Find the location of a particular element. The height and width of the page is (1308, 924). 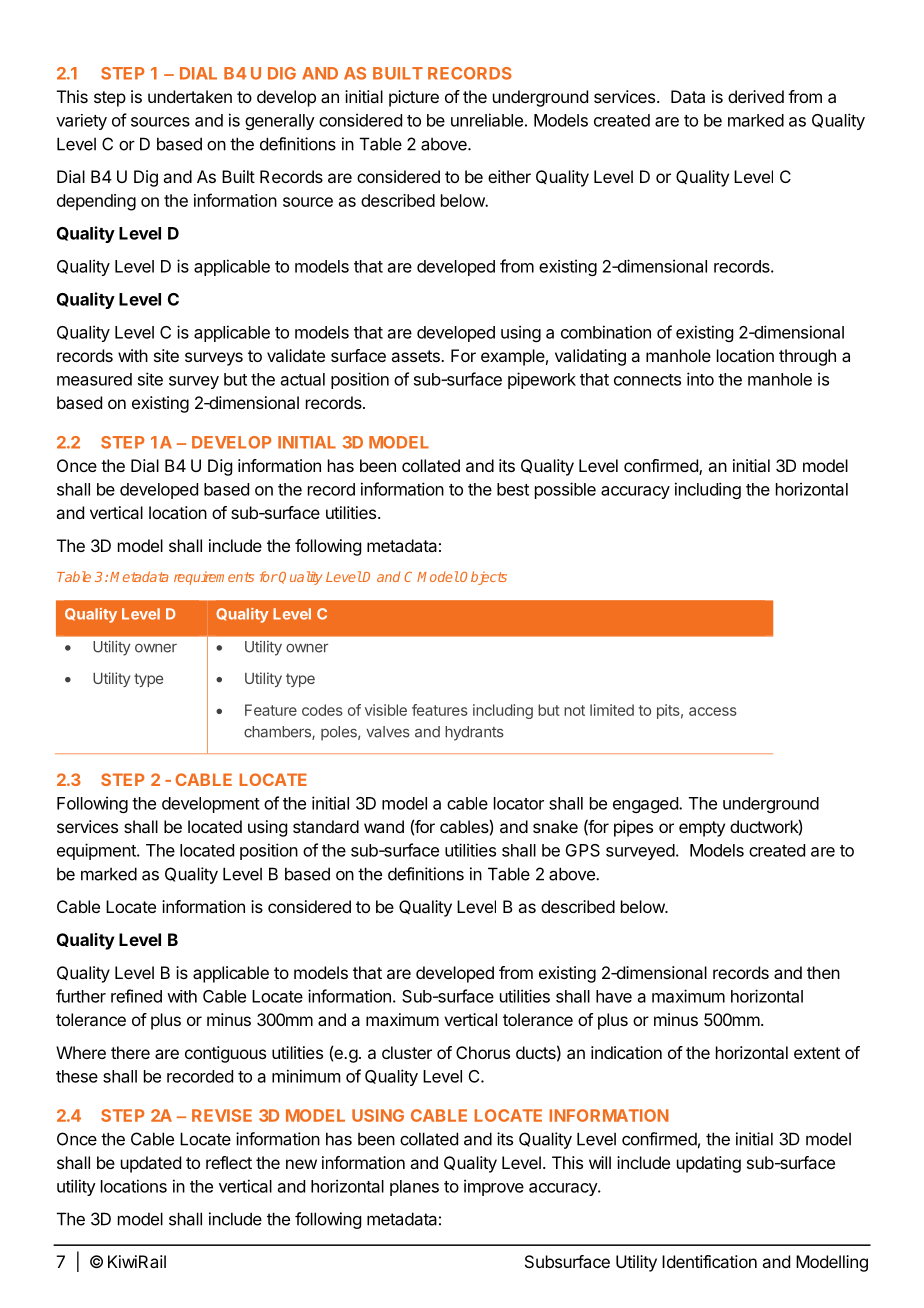

derived is located at coordinates (756, 96).
